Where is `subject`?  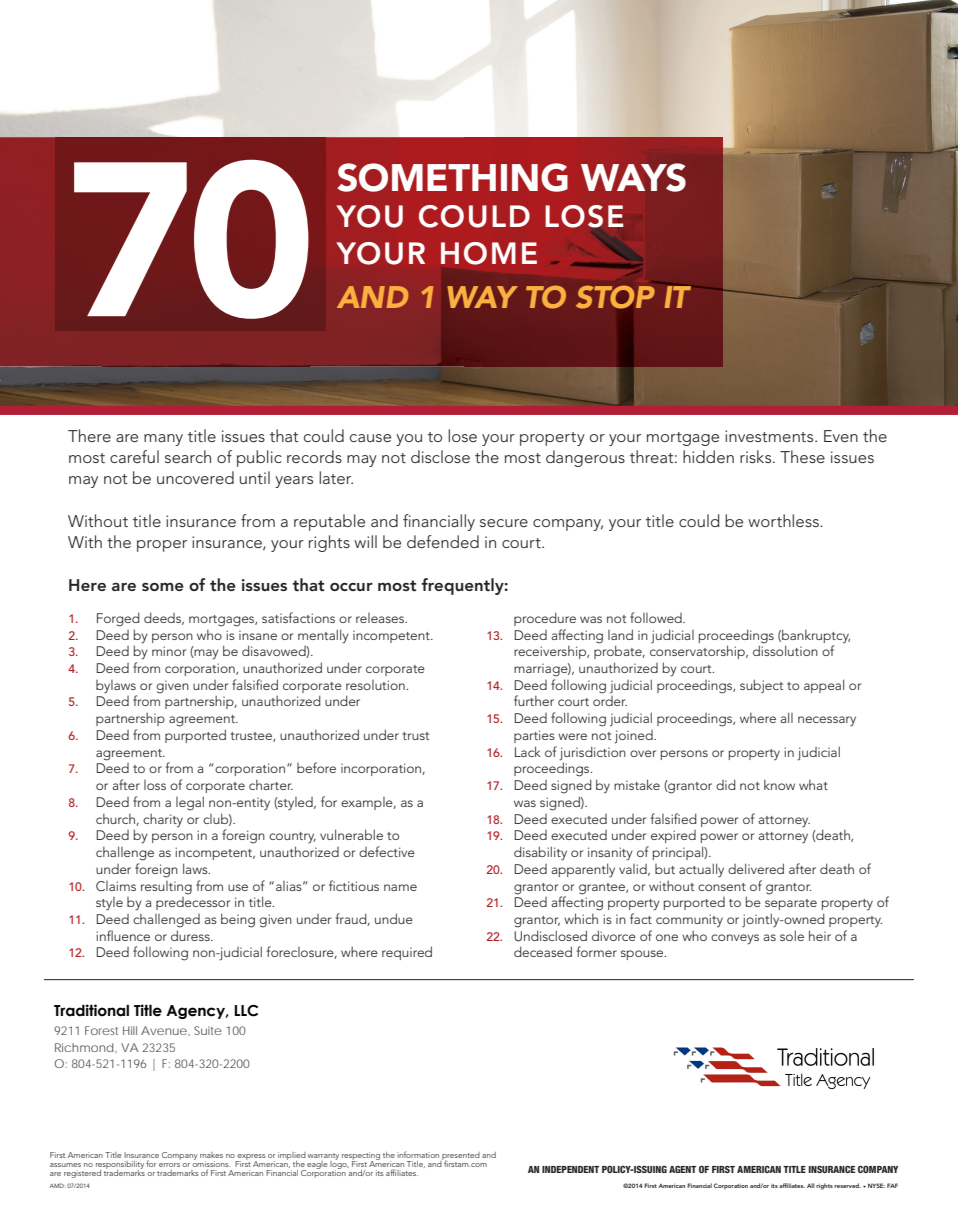
subject is located at coordinates (762, 686).
